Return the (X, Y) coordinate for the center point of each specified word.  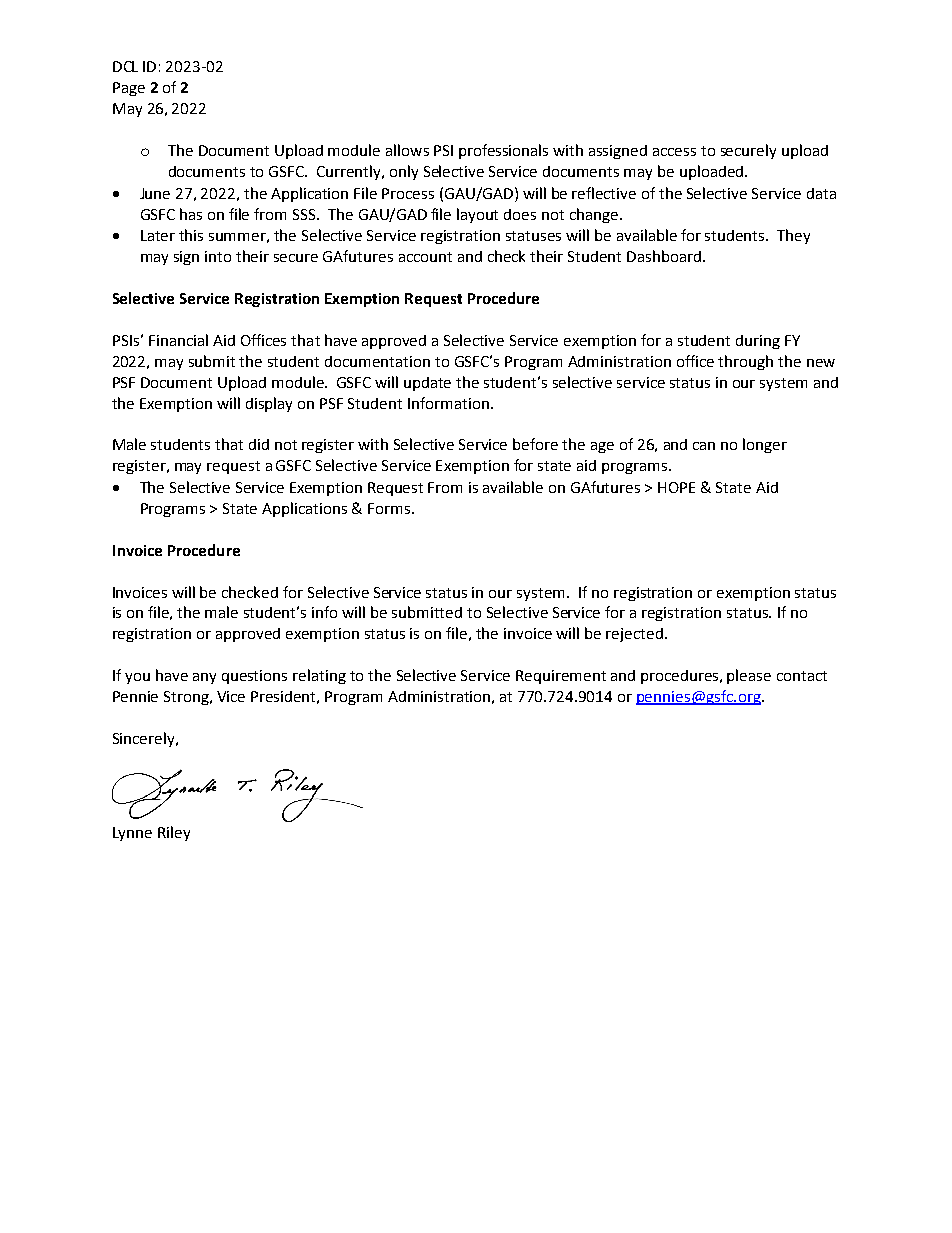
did (259, 444)
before (535, 444)
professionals (503, 151)
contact (802, 676)
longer (765, 445)
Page (129, 89)
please (749, 676)
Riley (174, 833)
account (425, 257)
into (218, 256)
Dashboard (664, 256)
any (204, 678)
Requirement (561, 677)
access (674, 152)
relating (319, 676)
